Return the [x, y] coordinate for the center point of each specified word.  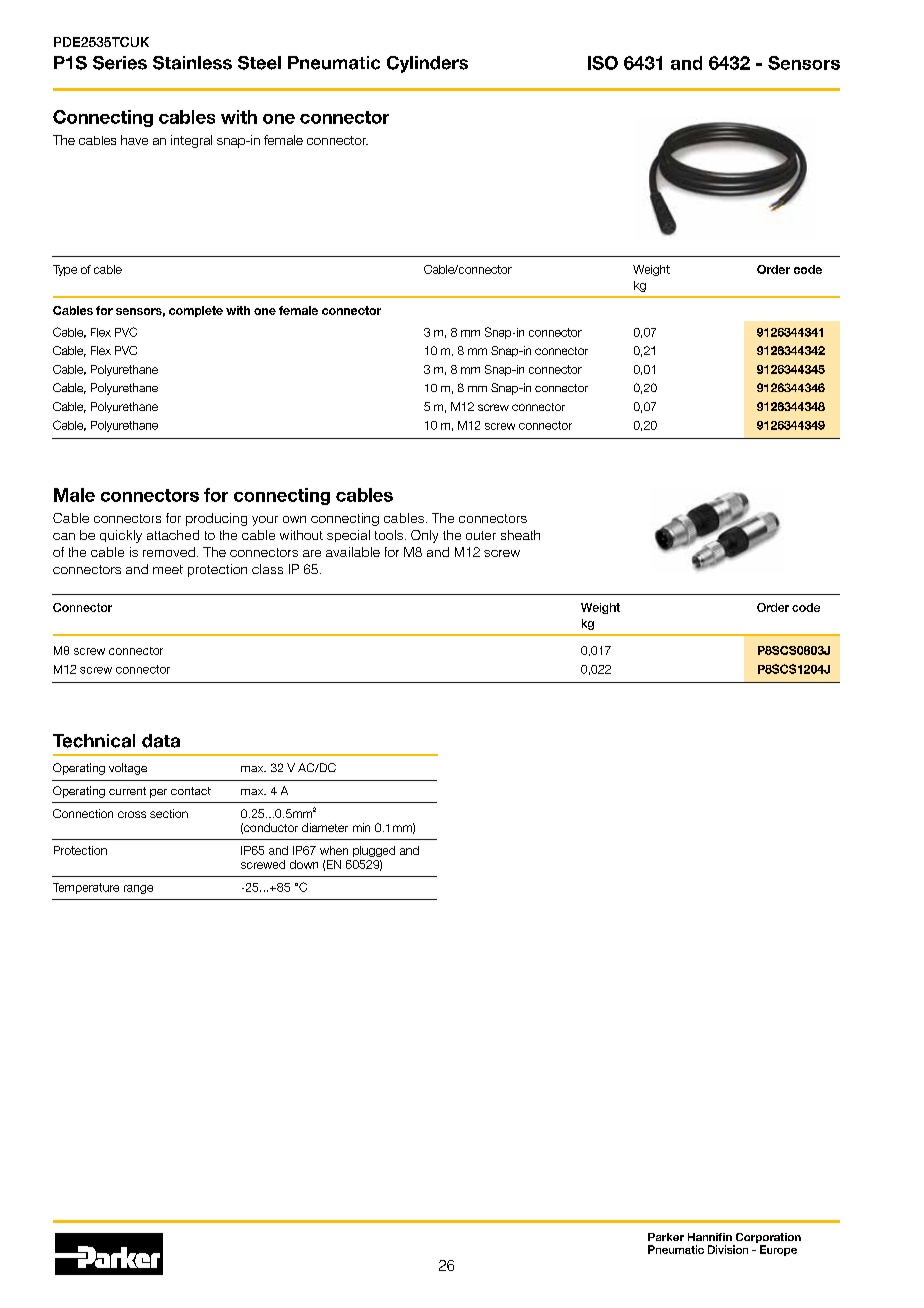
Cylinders [427, 64]
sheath [520, 535]
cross [132, 814]
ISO [603, 63]
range [138, 889]
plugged [374, 851]
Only [424, 536]
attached [173, 535]
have [134, 140]
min [361, 827]
